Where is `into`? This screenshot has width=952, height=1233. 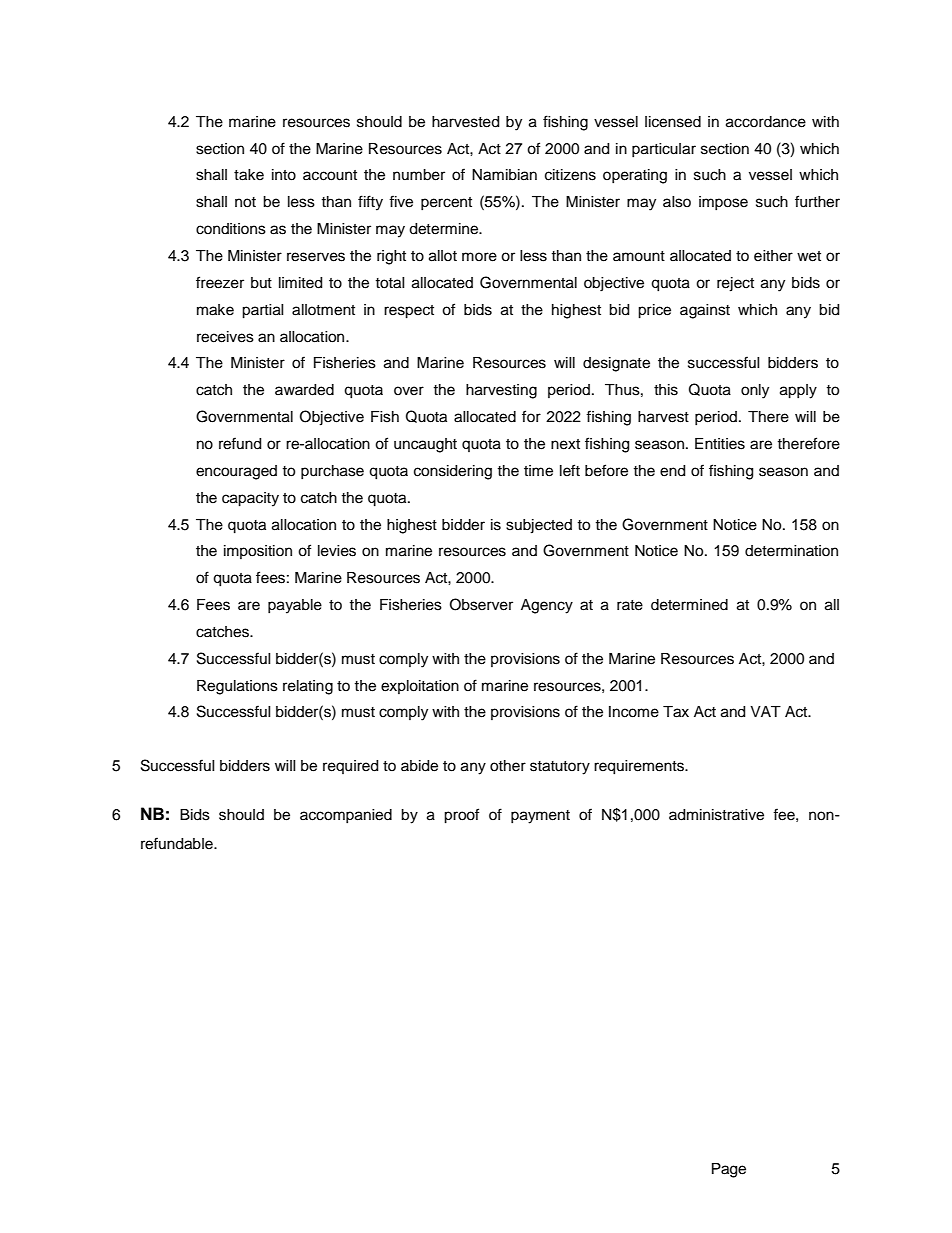
into is located at coordinates (284, 175).
